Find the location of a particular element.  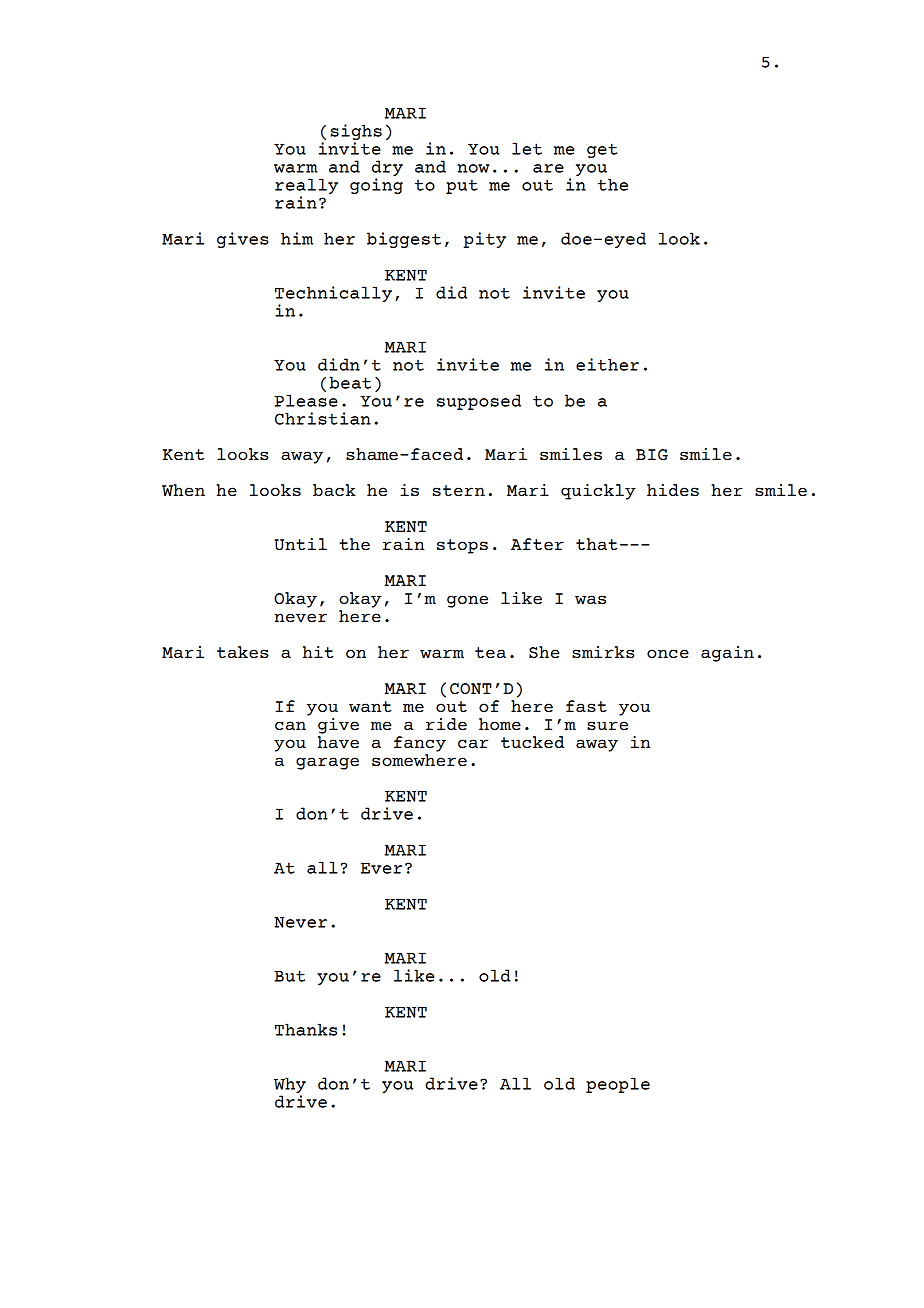

Please is located at coordinates (306, 400).
